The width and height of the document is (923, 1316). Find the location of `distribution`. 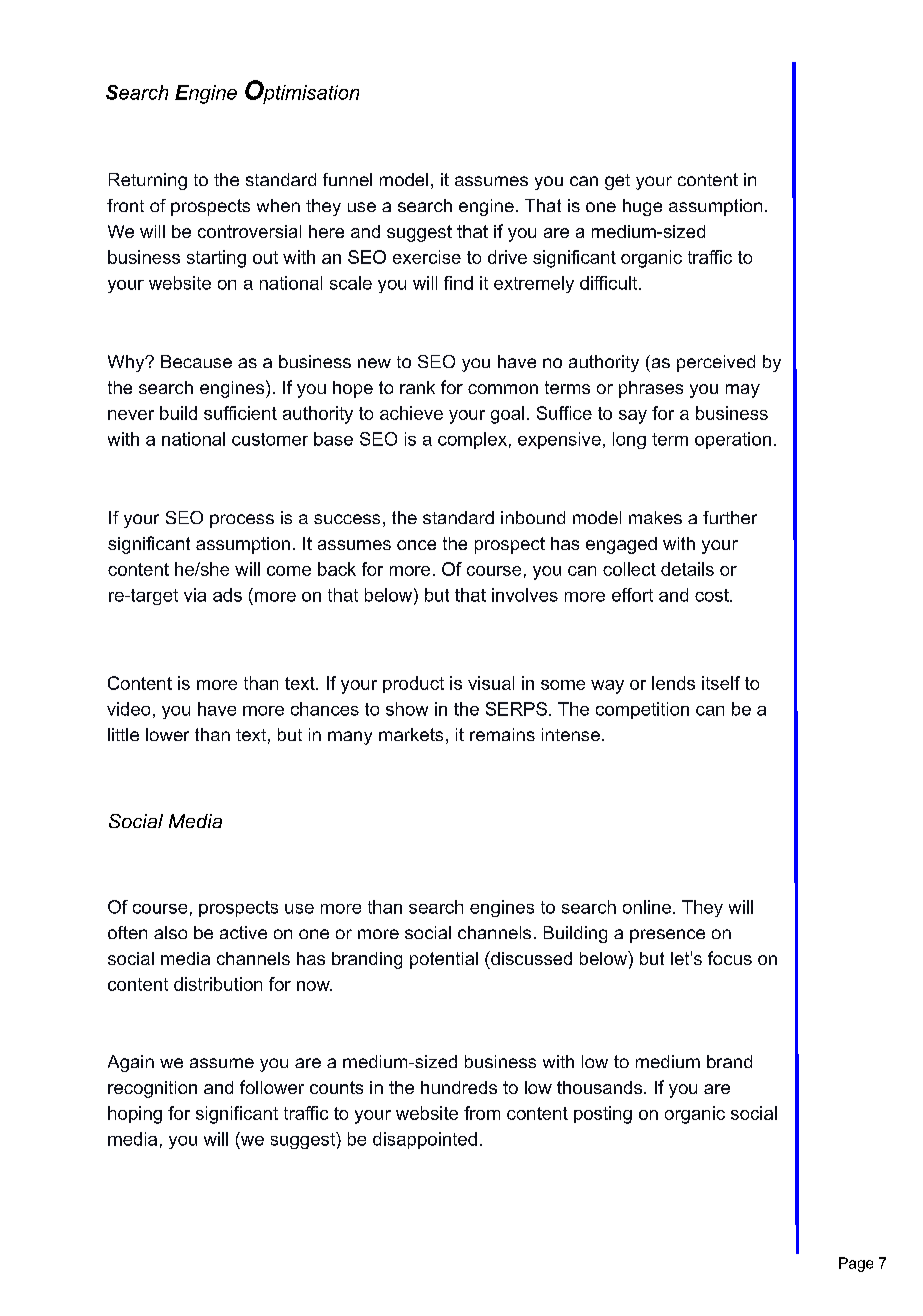

distribution is located at coordinates (218, 984).
